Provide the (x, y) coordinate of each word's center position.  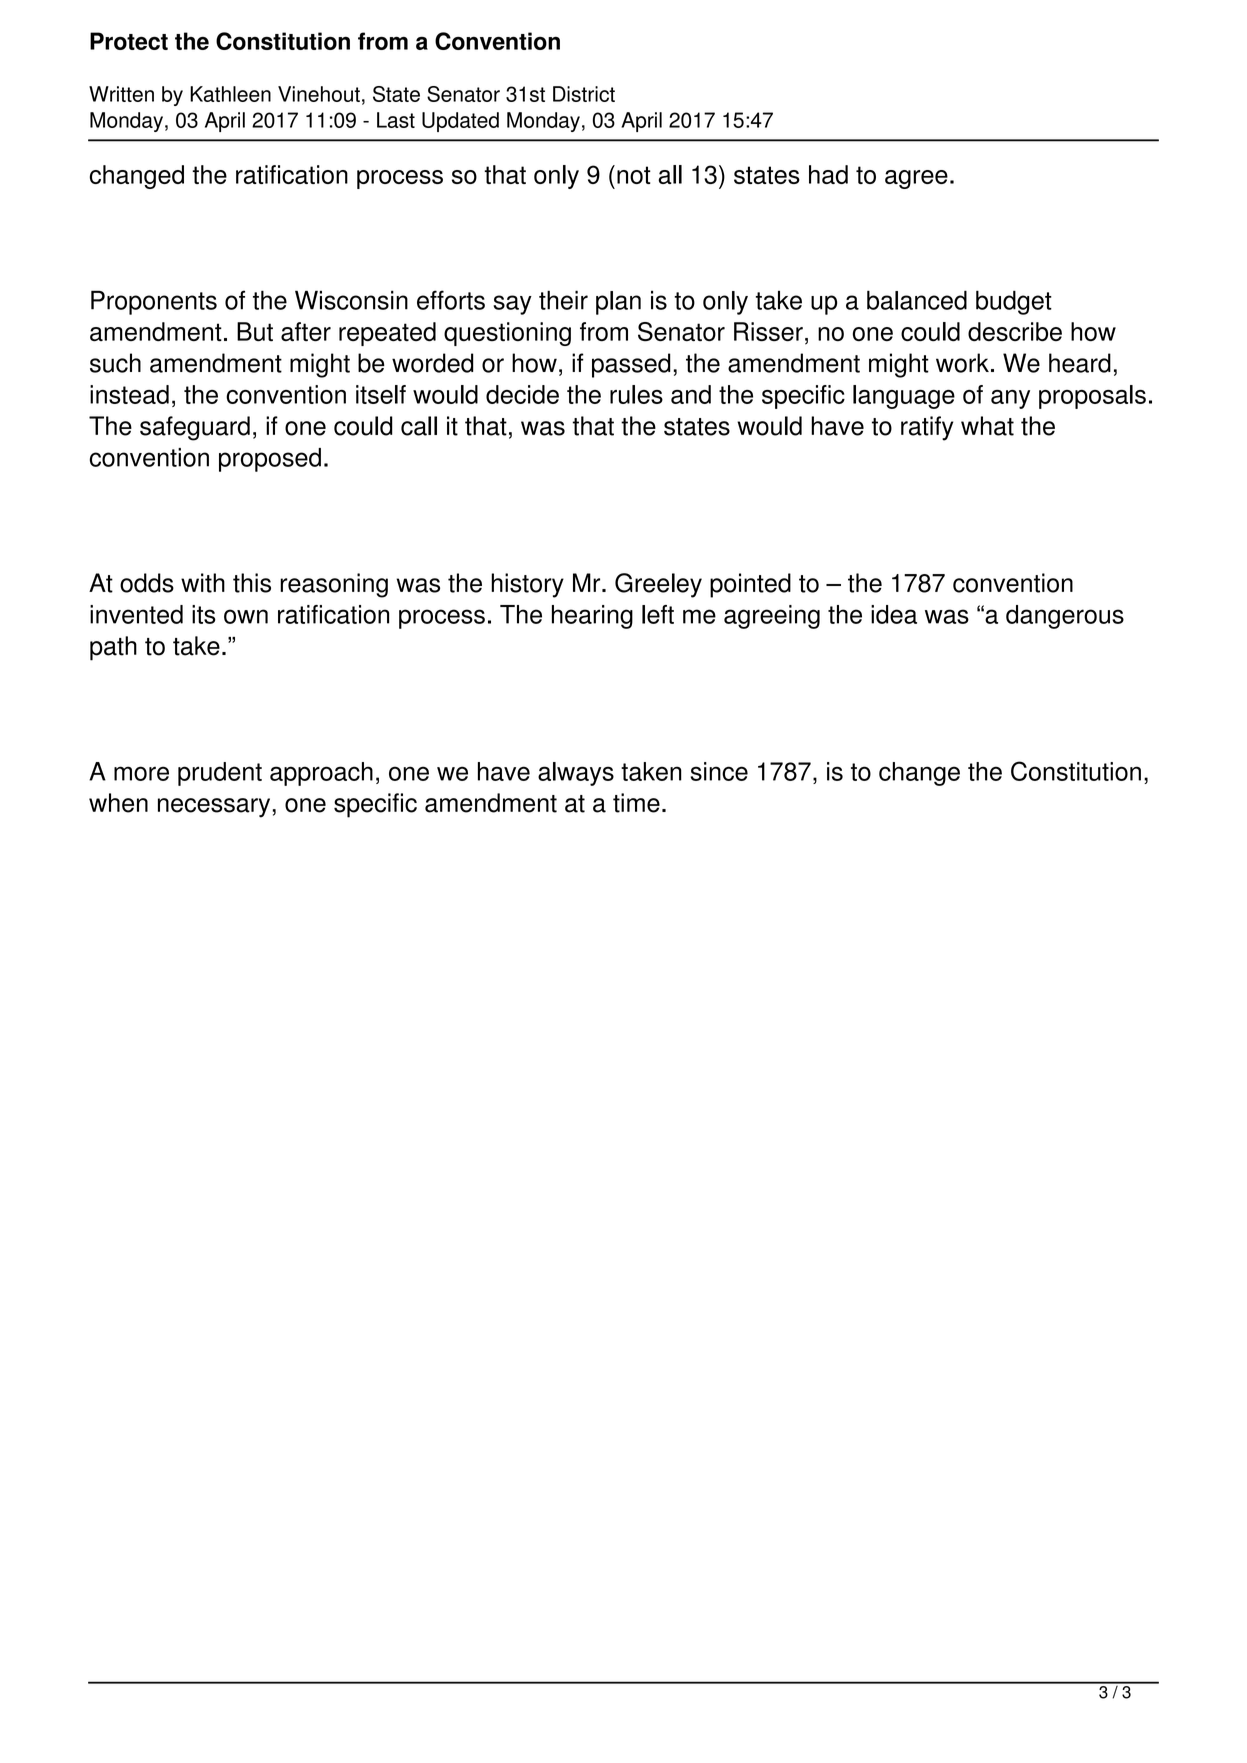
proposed (270, 460)
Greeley (658, 585)
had (828, 174)
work (962, 363)
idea (894, 614)
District (584, 94)
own (246, 616)
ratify (927, 428)
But (255, 331)
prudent (220, 774)
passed (631, 365)
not (634, 175)
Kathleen (230, 94)
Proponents (154, 302)
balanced (917, 300)
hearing (592, 617)
